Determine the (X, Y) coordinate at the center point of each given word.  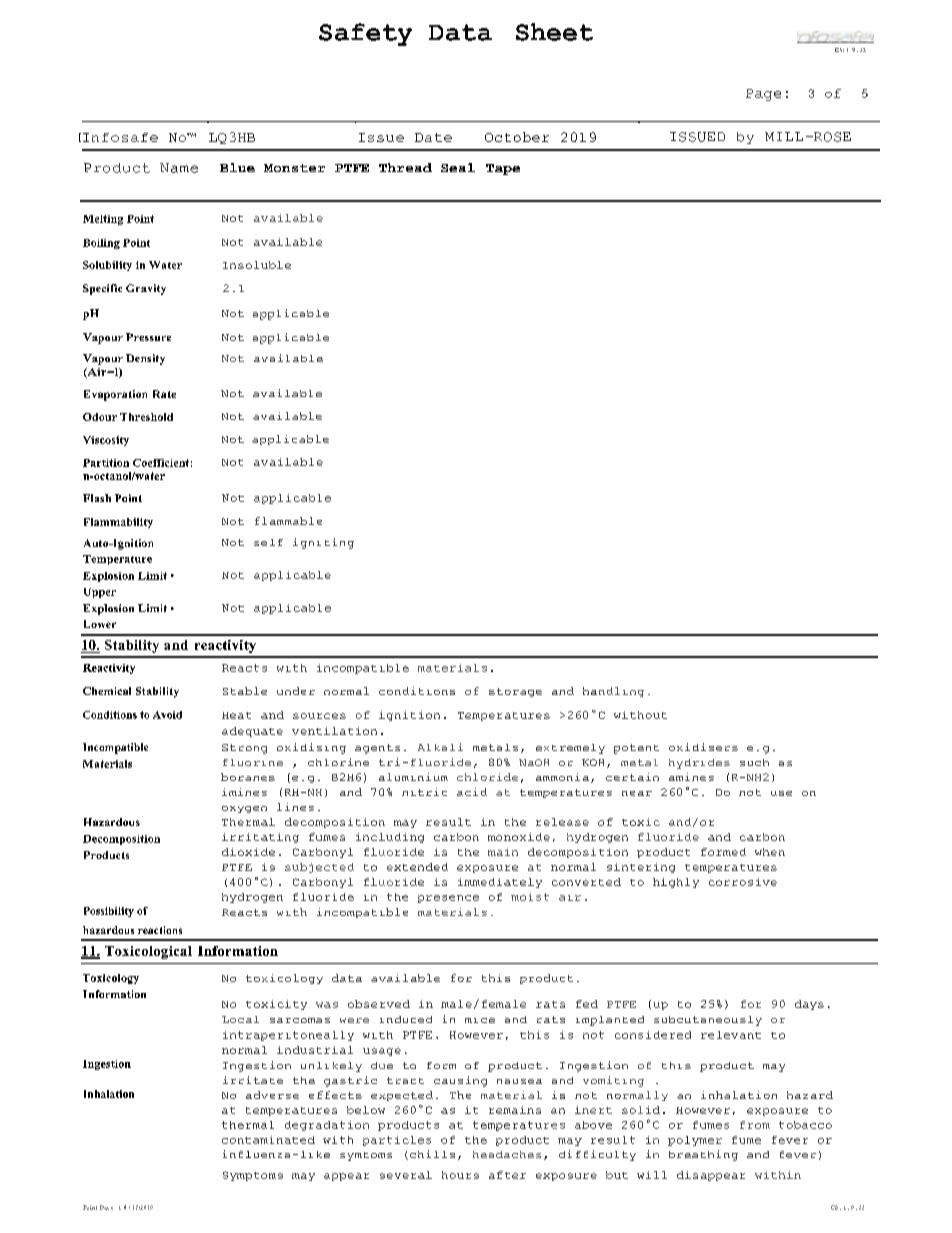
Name (179, 168)
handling (613, 692)
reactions (160, 930)
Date (433, 137)
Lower (100, 624)
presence (448, 899)
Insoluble (257, 265)
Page (763, 95)
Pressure (148, 337)
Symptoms (253, 1176)
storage (515, 692)
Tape (503, 169)
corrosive (743, 882)
